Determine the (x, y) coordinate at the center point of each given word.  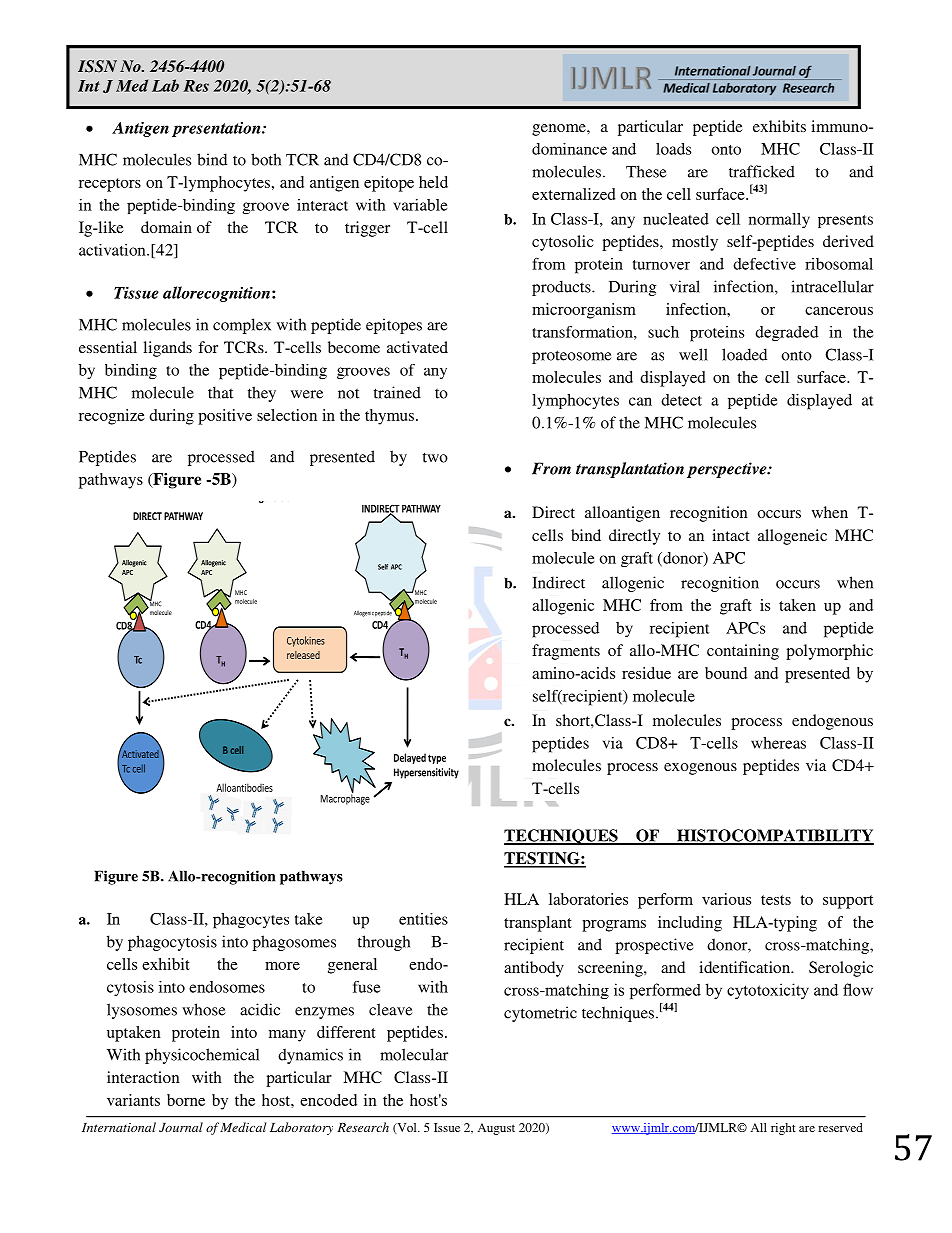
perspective (728, 470)
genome (560, 130)
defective (764, 264)
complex (242, 326)
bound (726, 673)
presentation (217, 129)
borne (186, 1100)
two (435, 457)
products (562, 288)
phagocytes (251, 921)
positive (225, 417)
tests (776, 900)
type (437, 759)
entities (423, 919)
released (303, 655)
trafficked (762, 171)
